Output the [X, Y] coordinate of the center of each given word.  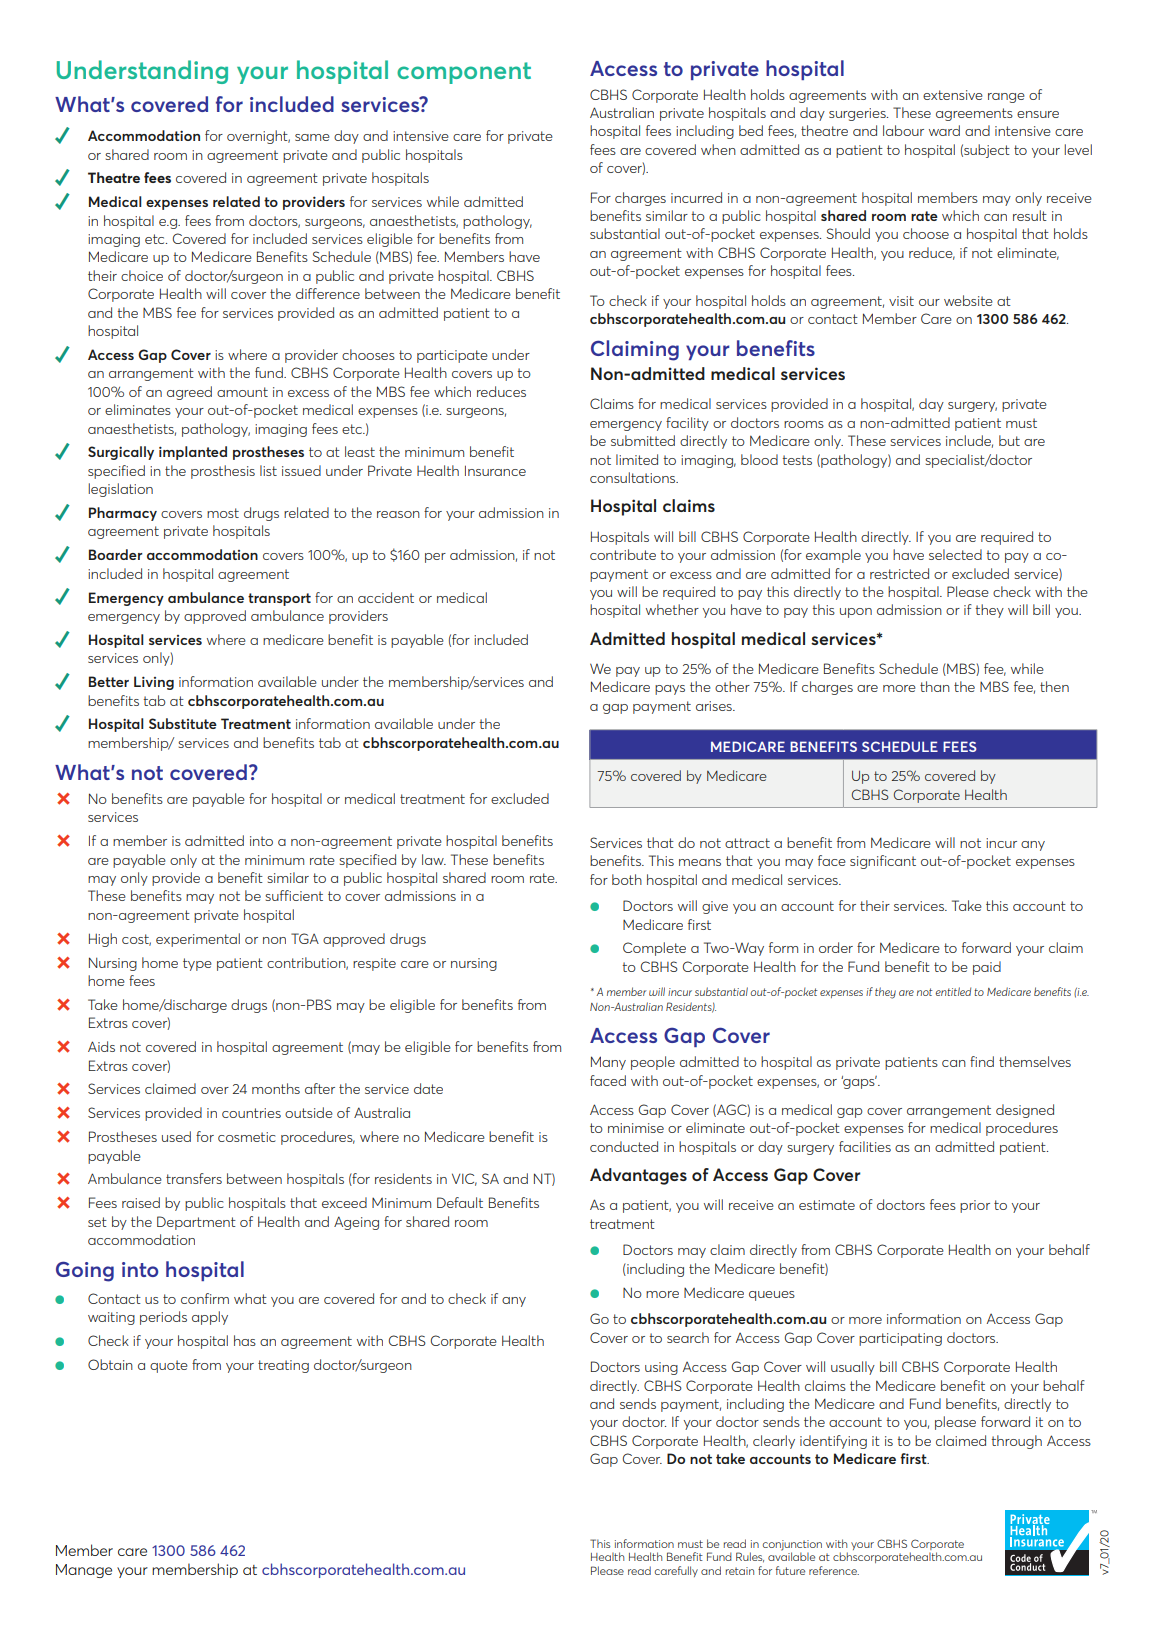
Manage [84, 1571]
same [312, 137]
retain [740, 1571]
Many [608, 1063]
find [982, 1061]
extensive [953, 95]
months [276, 1088]
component [464, 73]
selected [955, 554]
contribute [623, 554]
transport [279, 599]
